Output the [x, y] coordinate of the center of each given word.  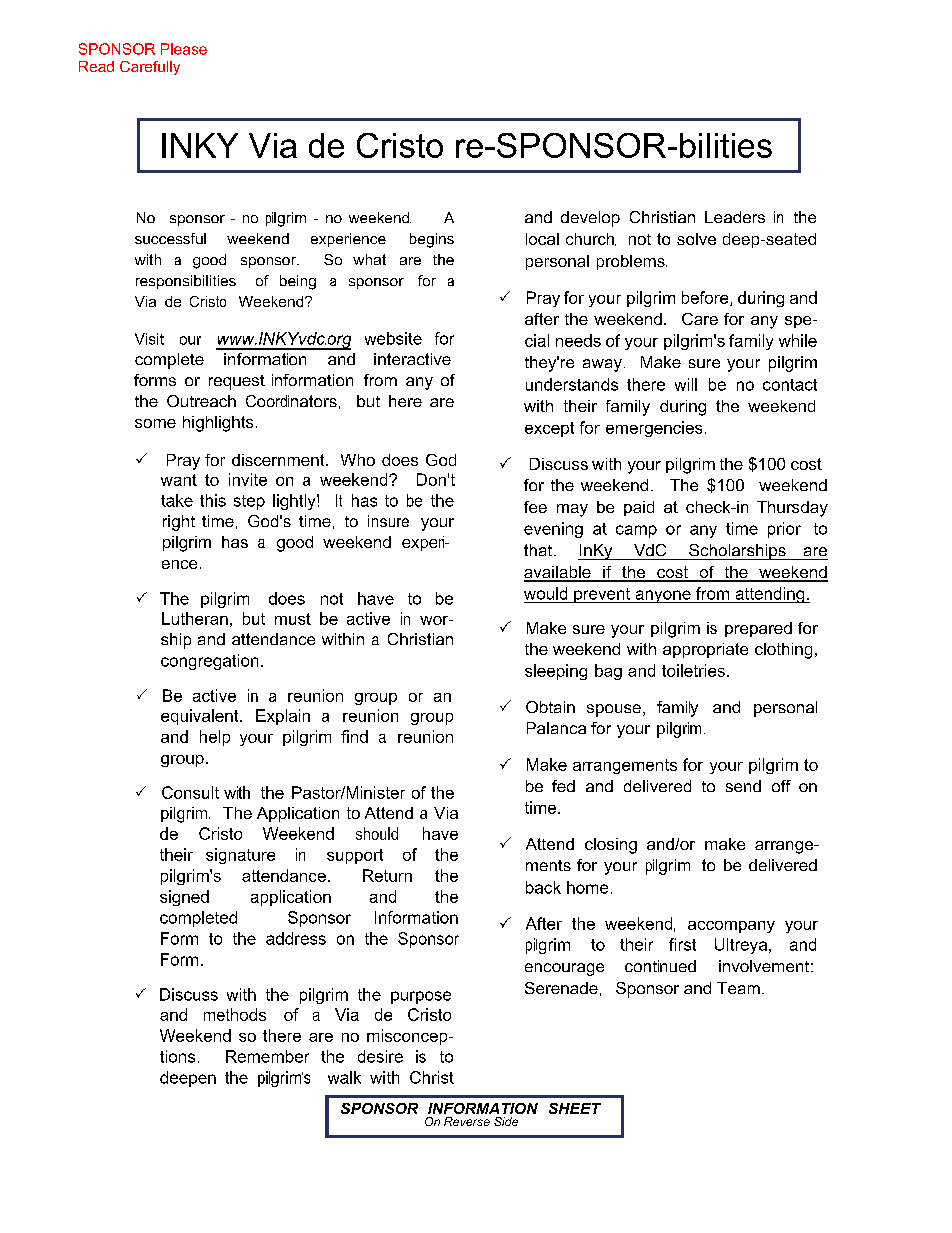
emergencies [654, 429]
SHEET [575, 1108]
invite [248, 479]
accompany [731, 927]
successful [170, 238]
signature [240, 856]
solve [696, 239]
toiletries [693, 670]
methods [235, 1014]
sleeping [556, 672]
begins [432, 240]
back [543, 887]
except [549, 429]
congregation [209, 662]
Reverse [467, 1121]
